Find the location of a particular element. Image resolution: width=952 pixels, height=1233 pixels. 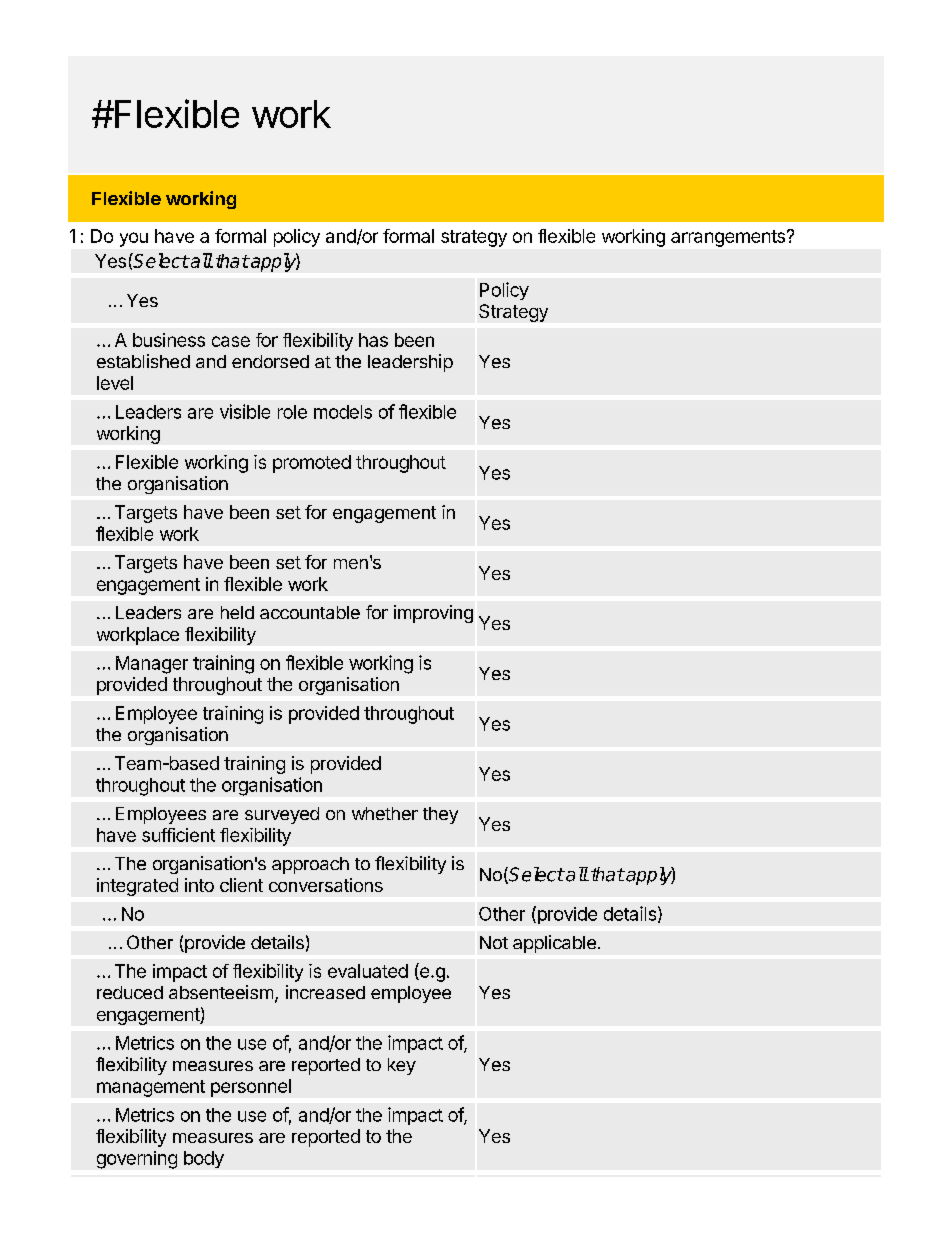

improving is located at coordinates (433, 614).
